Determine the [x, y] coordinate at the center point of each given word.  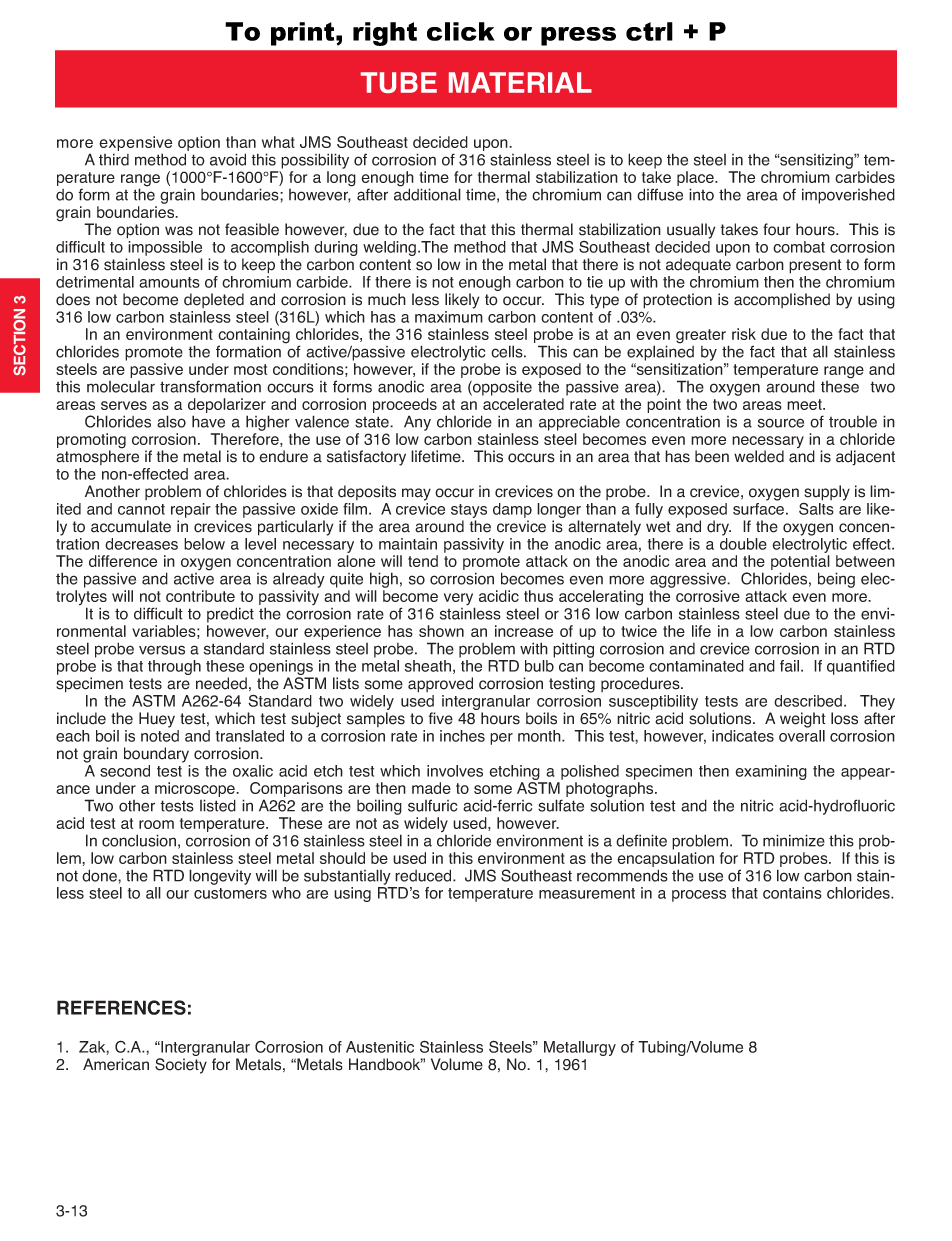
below [204, 544]
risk [744, 334]
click [461, 31]
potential [800, 564]
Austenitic [380, 1047]
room [156, 824]
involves [455, 771]
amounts [169, 282]
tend [423, 561]
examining [771, 772]
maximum [449, 317]
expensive [135, 145]
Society [181, 1066]
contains [792, 893]
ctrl [649, 31]
